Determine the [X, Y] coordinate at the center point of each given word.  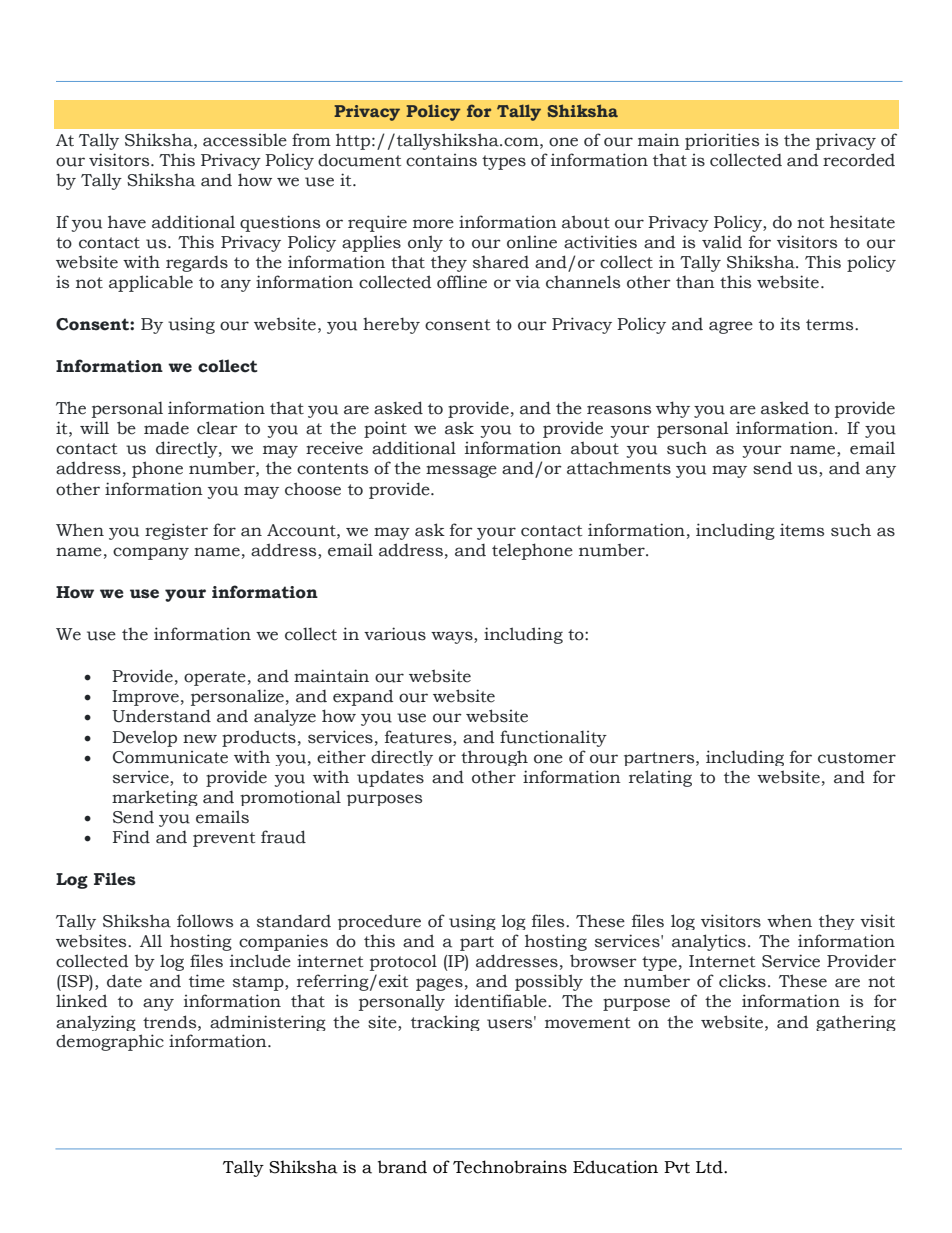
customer [857, 758]
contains [441, 160]
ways [453, 637]
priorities [722, 141]
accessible [245, 140]
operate [215, 678]
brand [402, 1167]
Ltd [710, 1167]
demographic [110, 1042]
